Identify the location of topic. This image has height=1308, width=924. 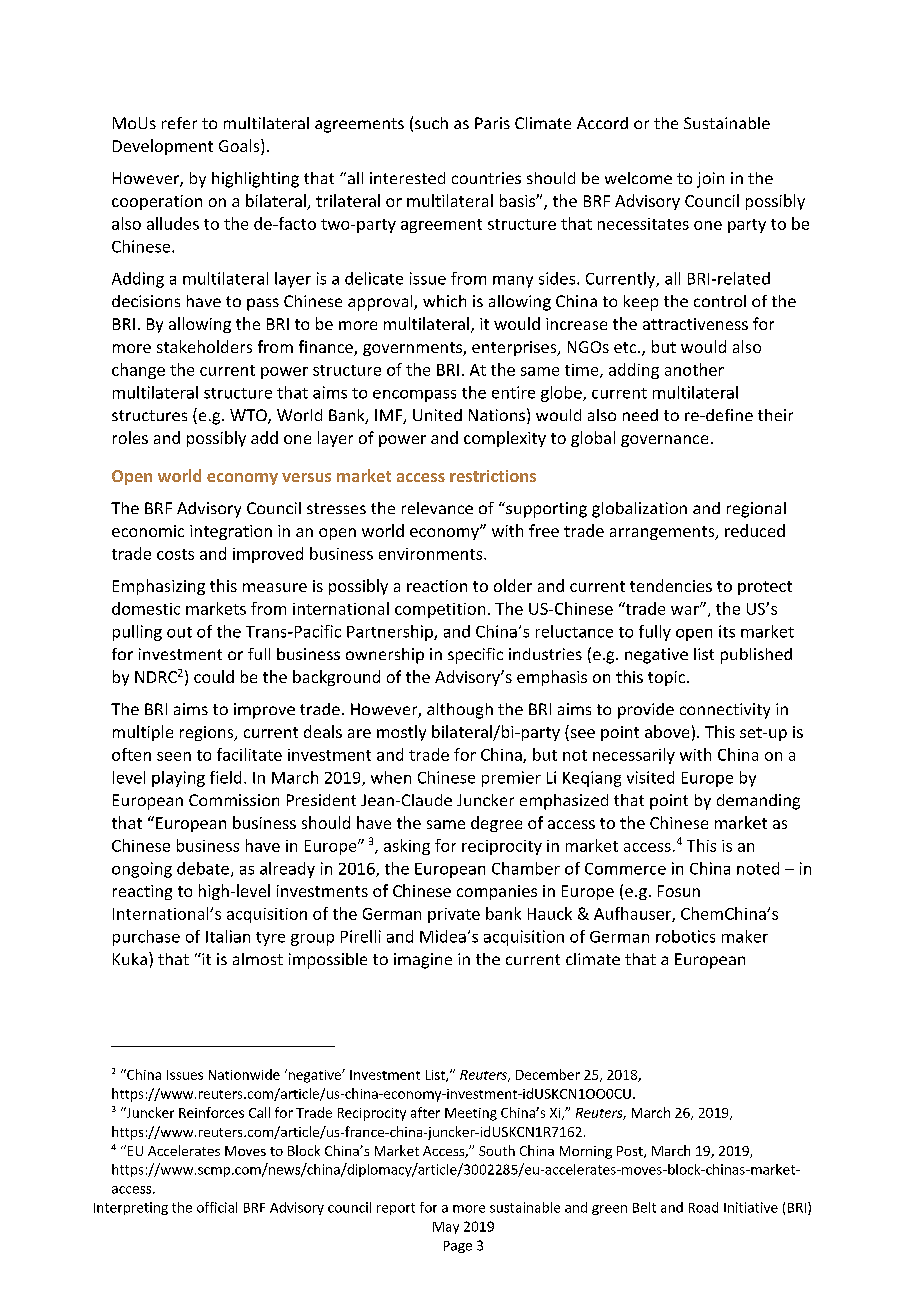
(668, 678).
